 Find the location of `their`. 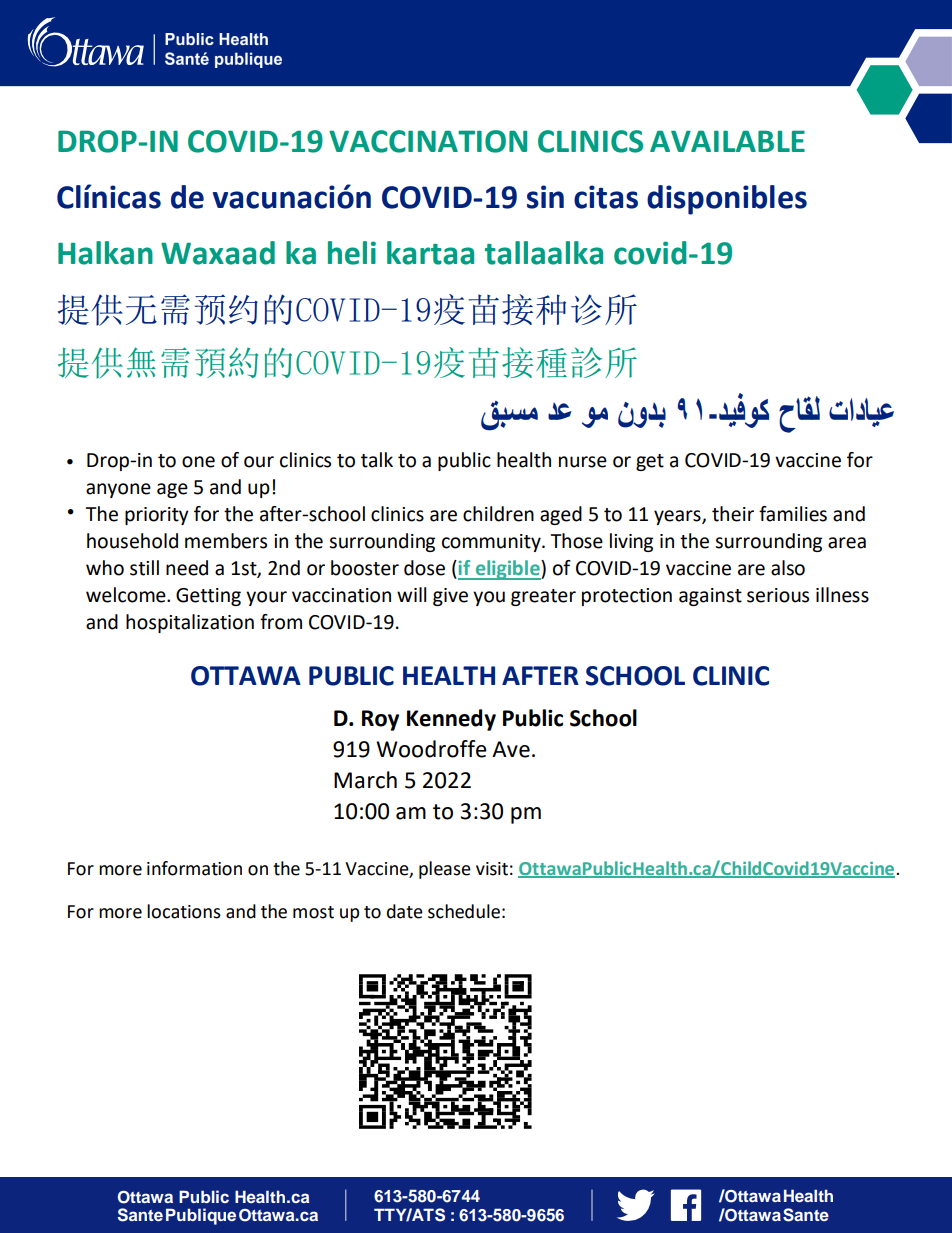

their is located at coordinates (733, 514).
